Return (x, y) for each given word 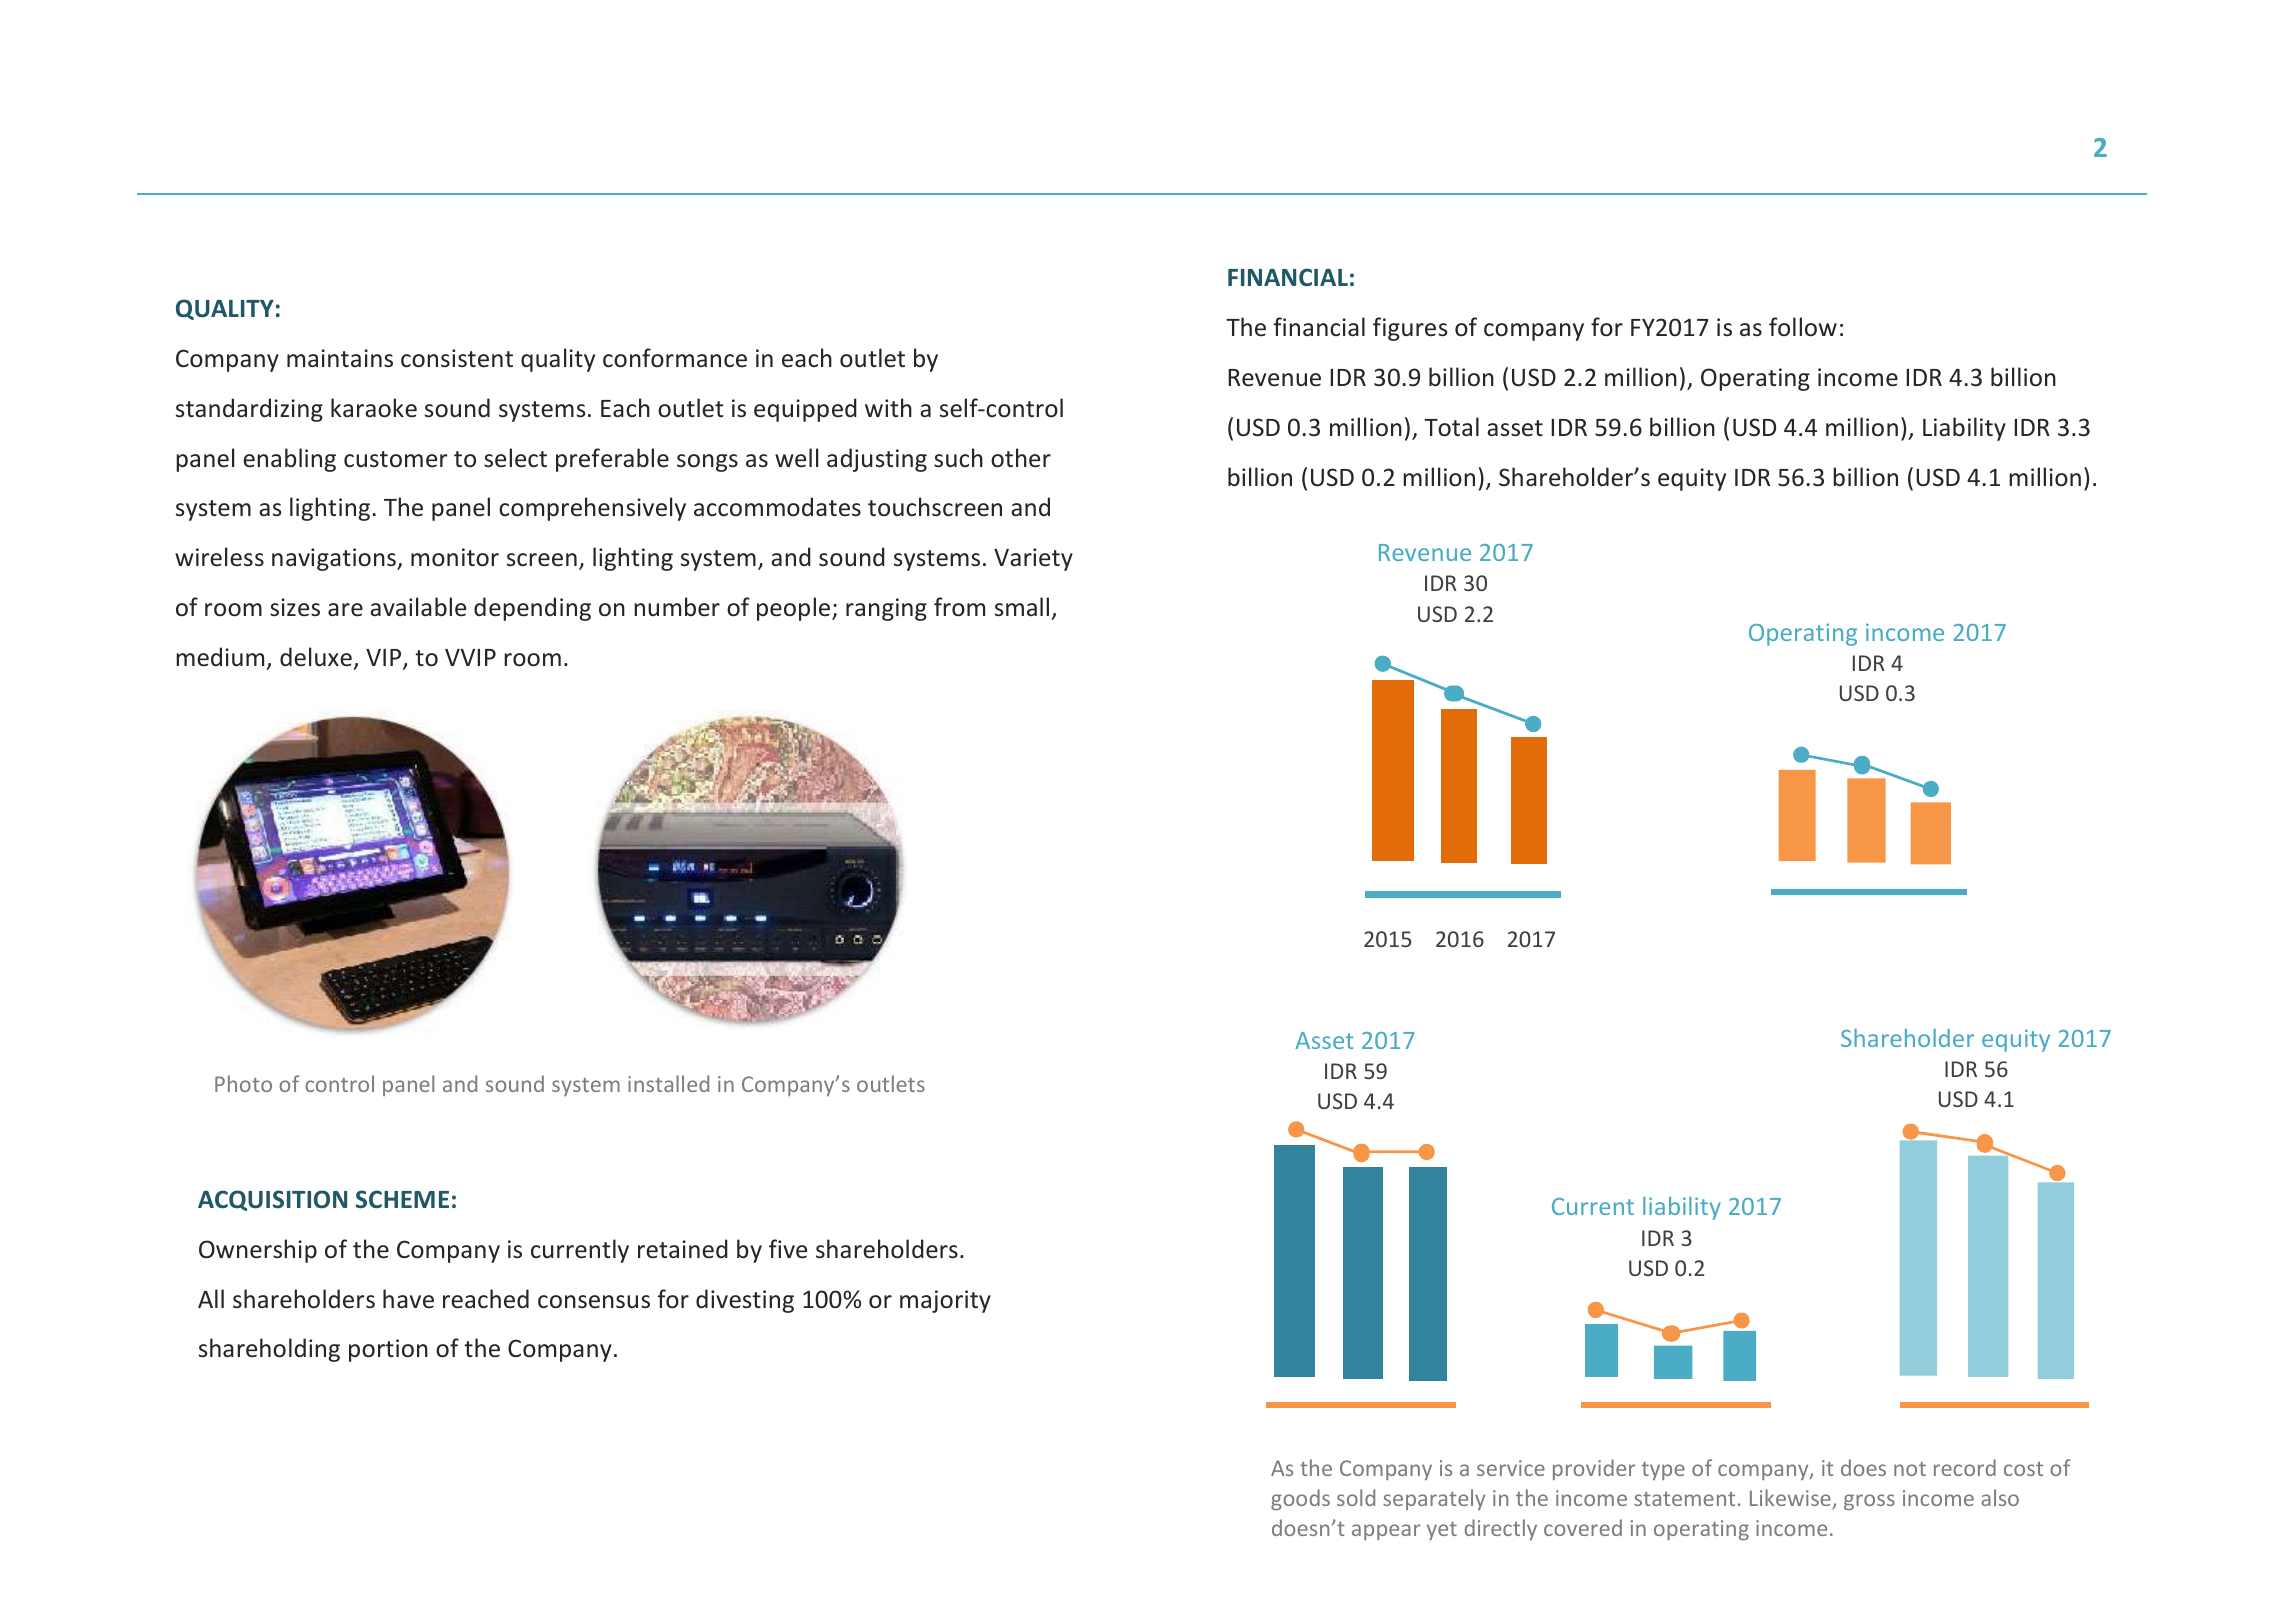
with (888, 407)
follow (1803, 327)
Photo (243, 1083)
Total (1451, 427)
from (959, 607)
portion (388, 1350)
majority (945, 1301)
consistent (457, 358)
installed (668, 1083)
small (1022, 607)
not (1910, 1469)
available (418, 607)
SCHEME (402, 1199)
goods (1300, 1499)
